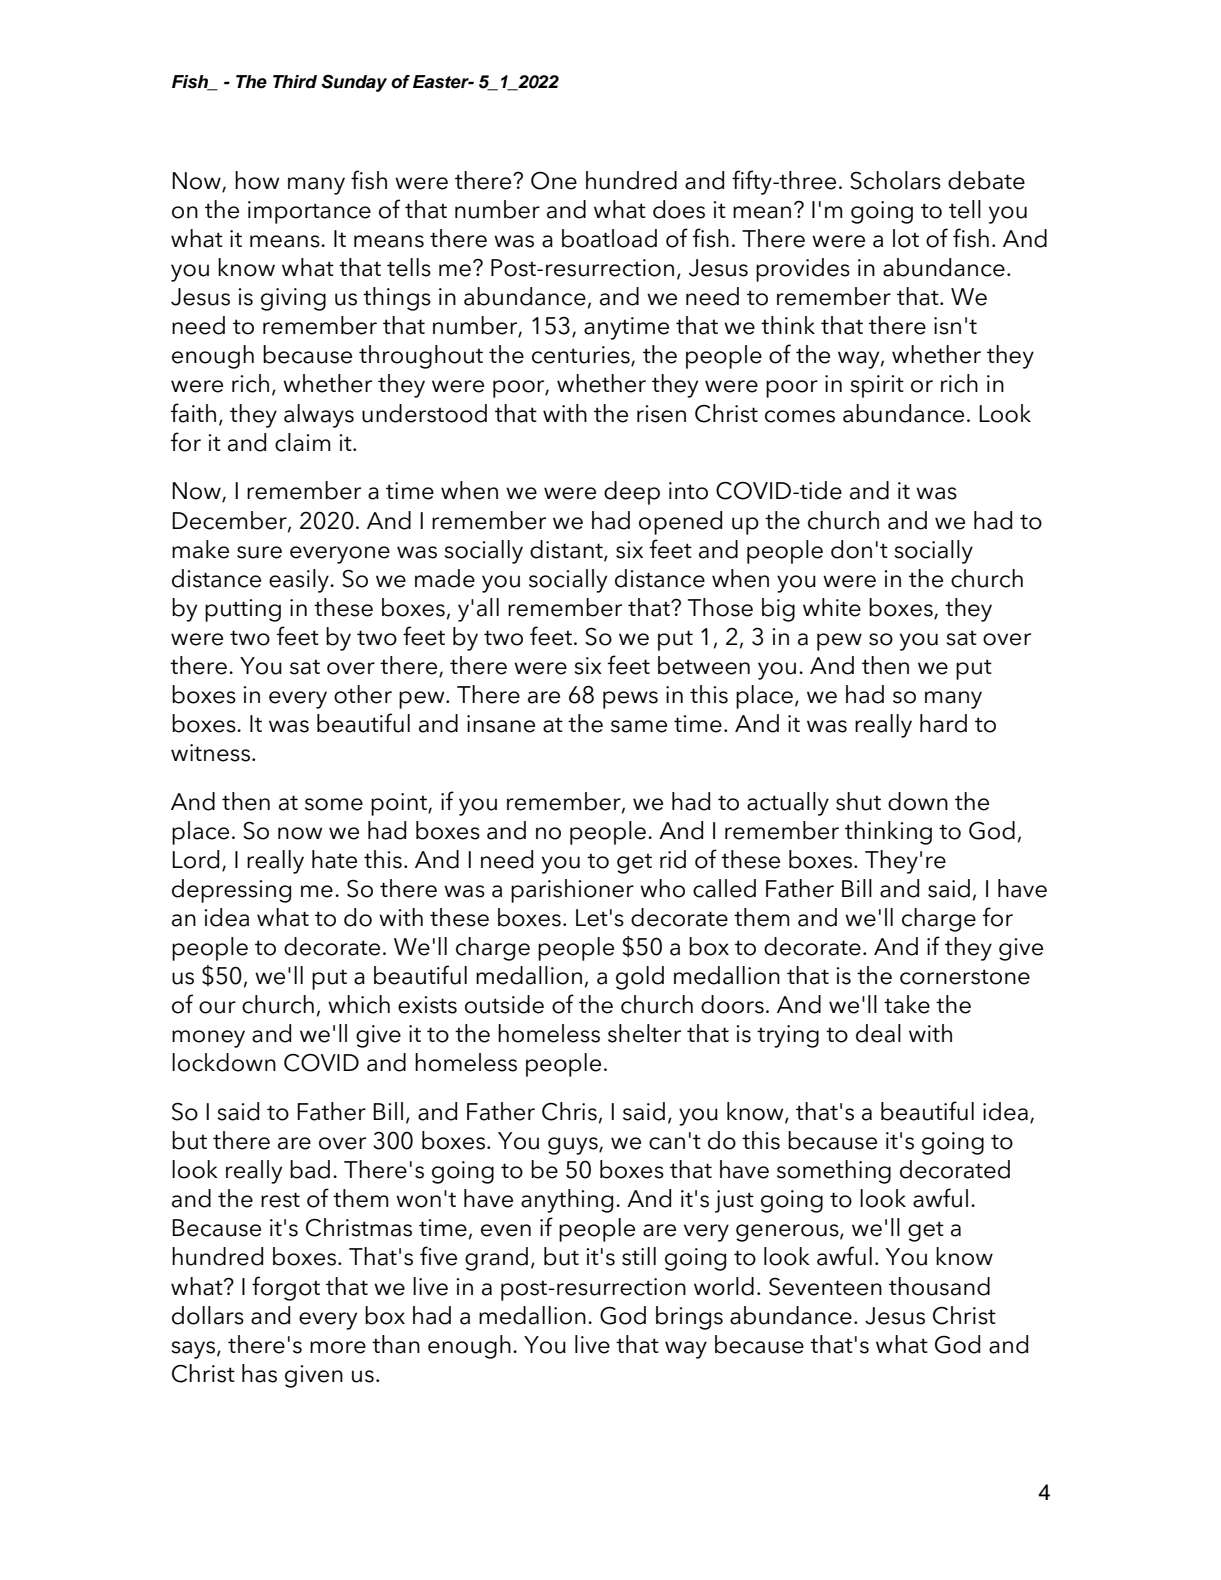 Image resolution: width=1221 pixels, height=1580 pixels. I want to click on same, so click(639, 726).
